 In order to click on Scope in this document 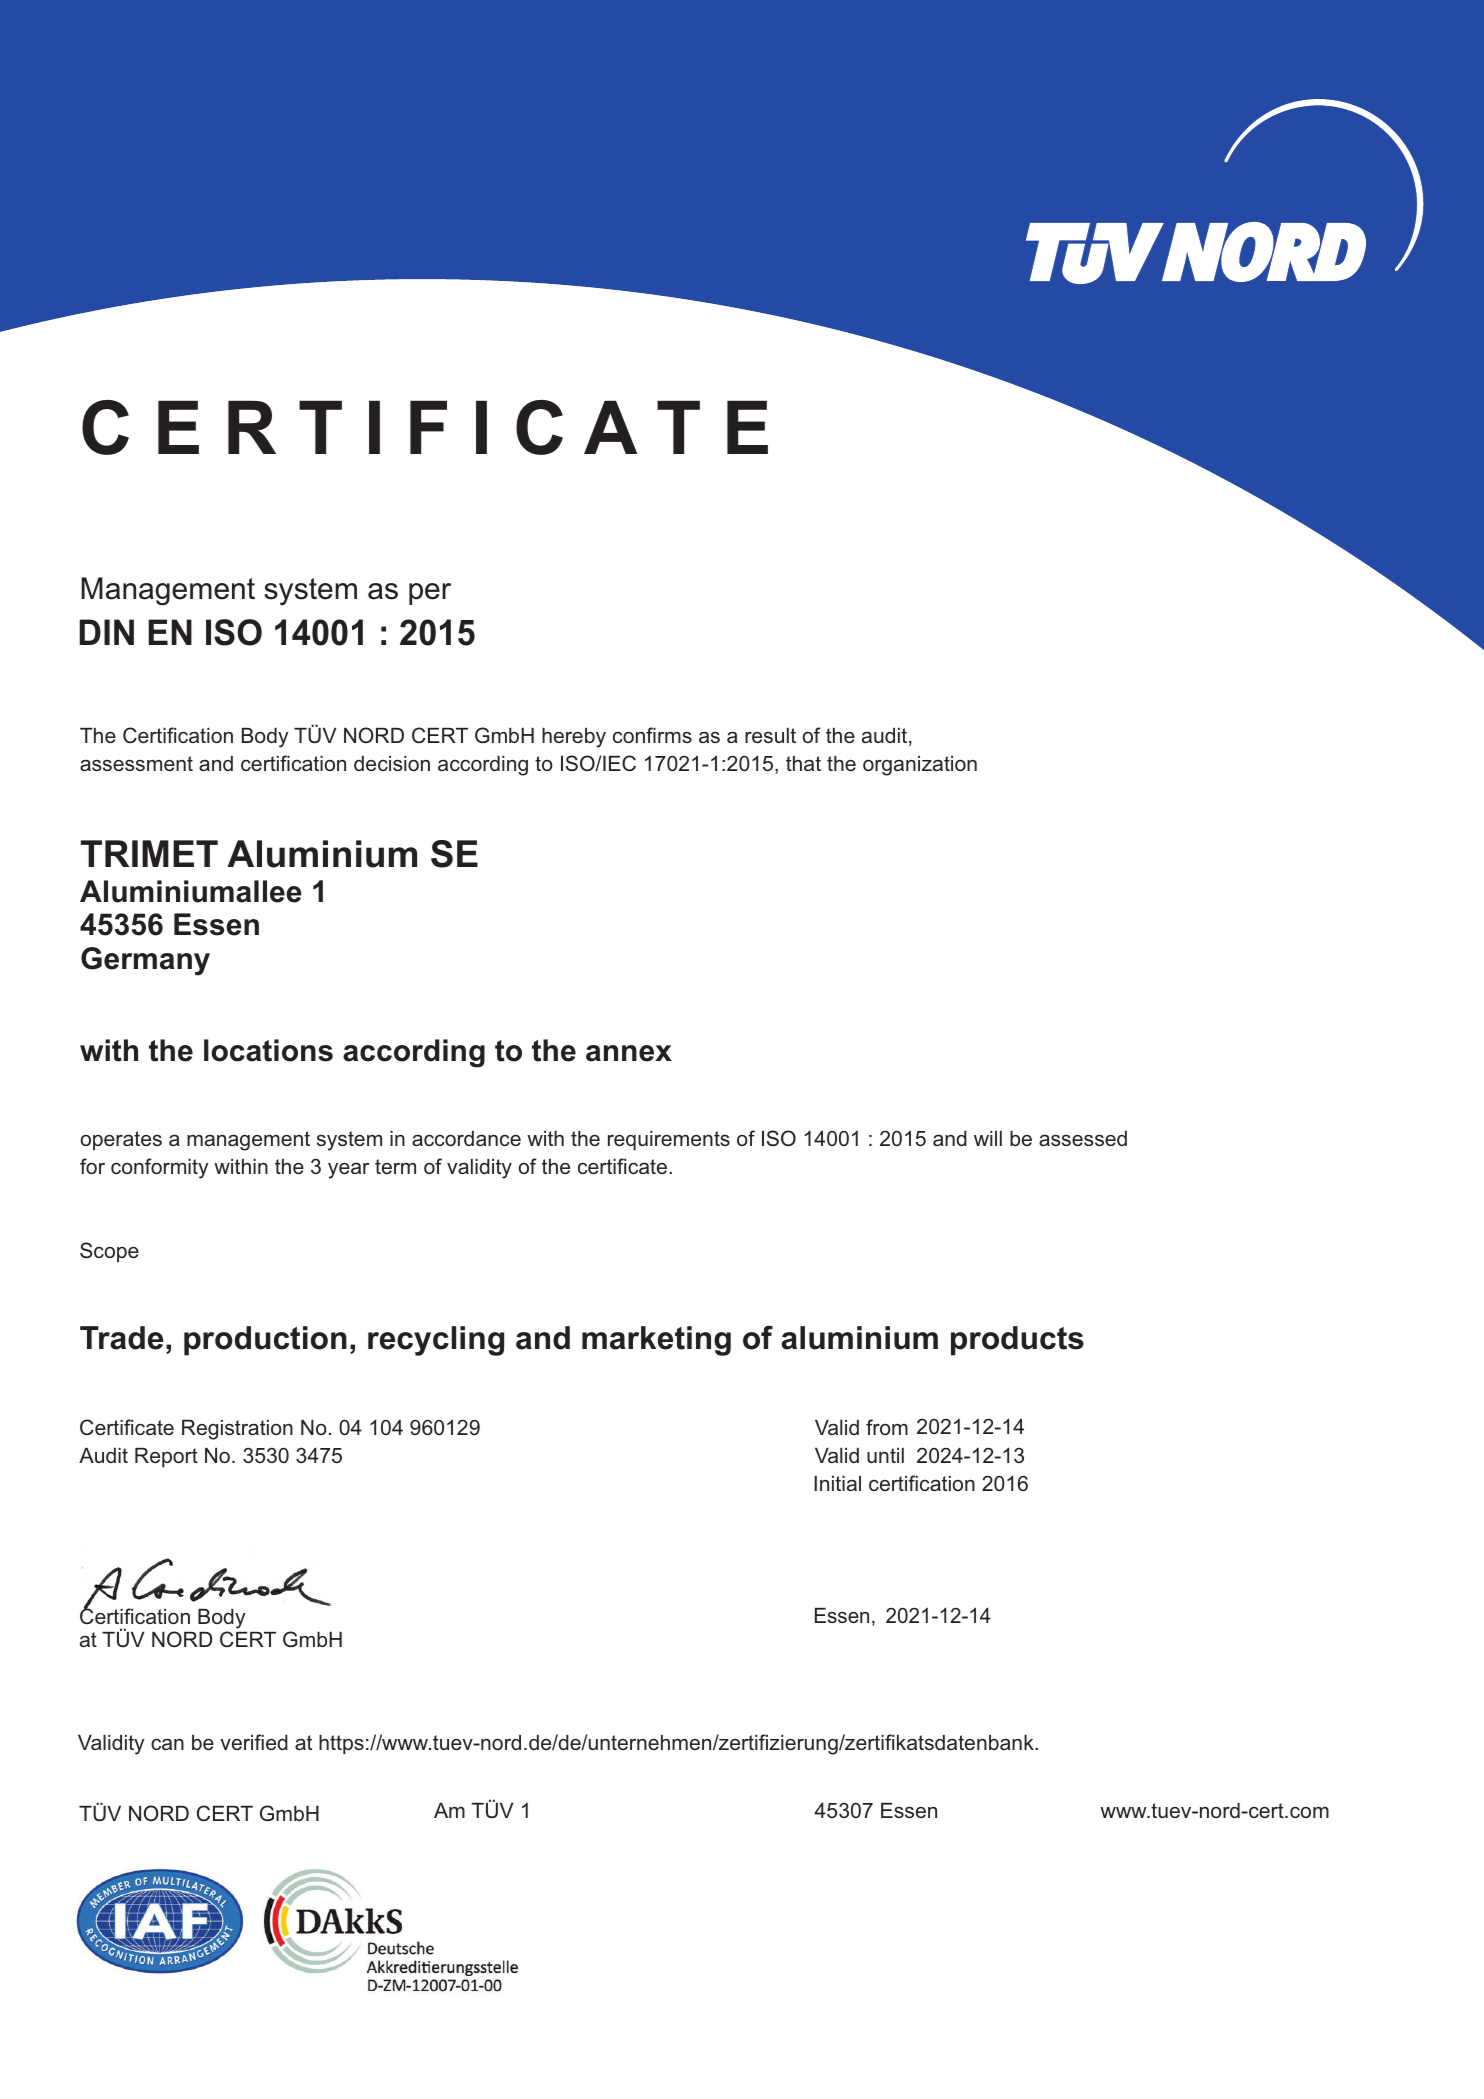, I will do `click(109, 1252)`.
